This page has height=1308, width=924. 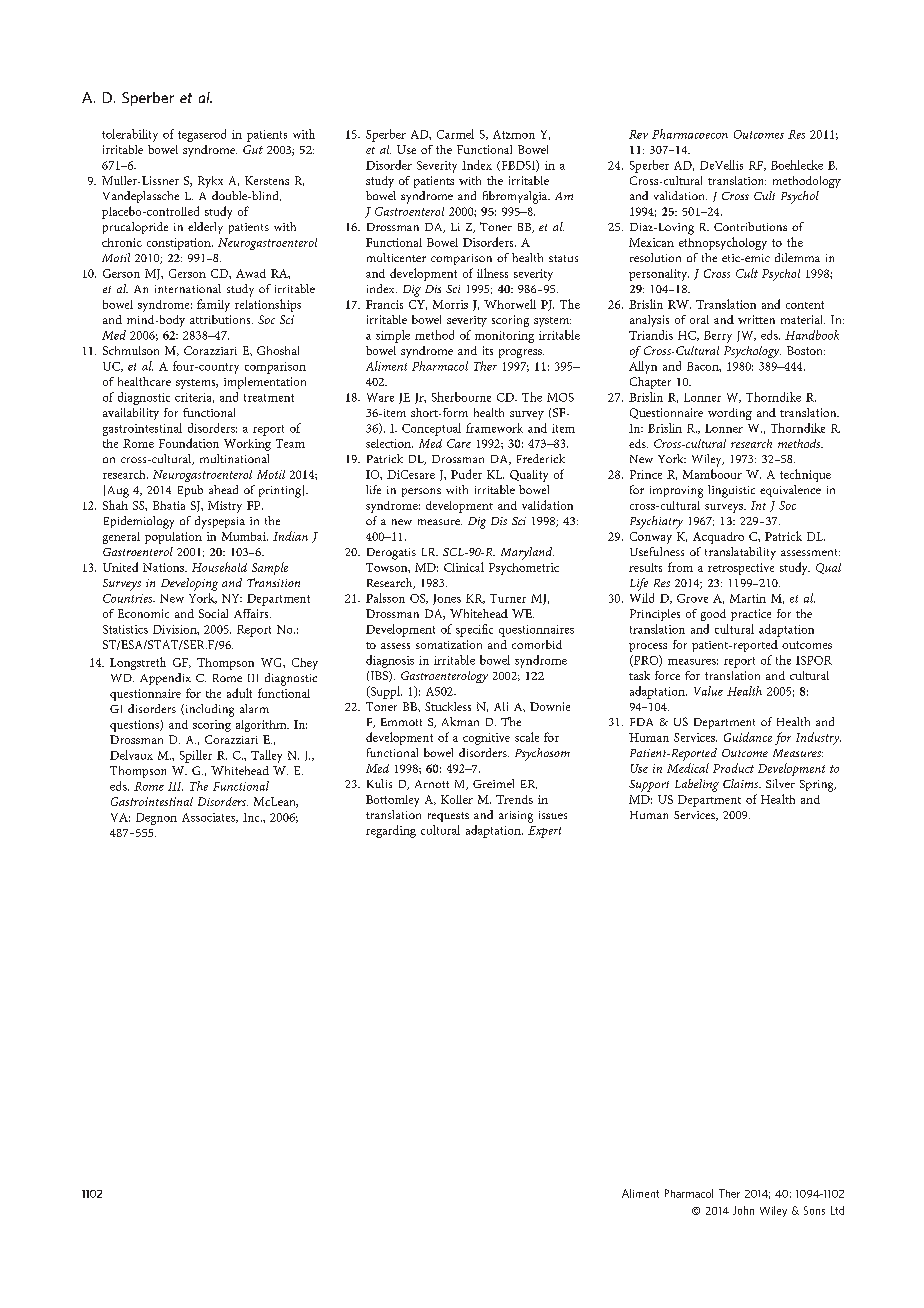 What do you see at coordinates (718, 337) in the page?
I see `Berry` at bounding box center [718, 337].
